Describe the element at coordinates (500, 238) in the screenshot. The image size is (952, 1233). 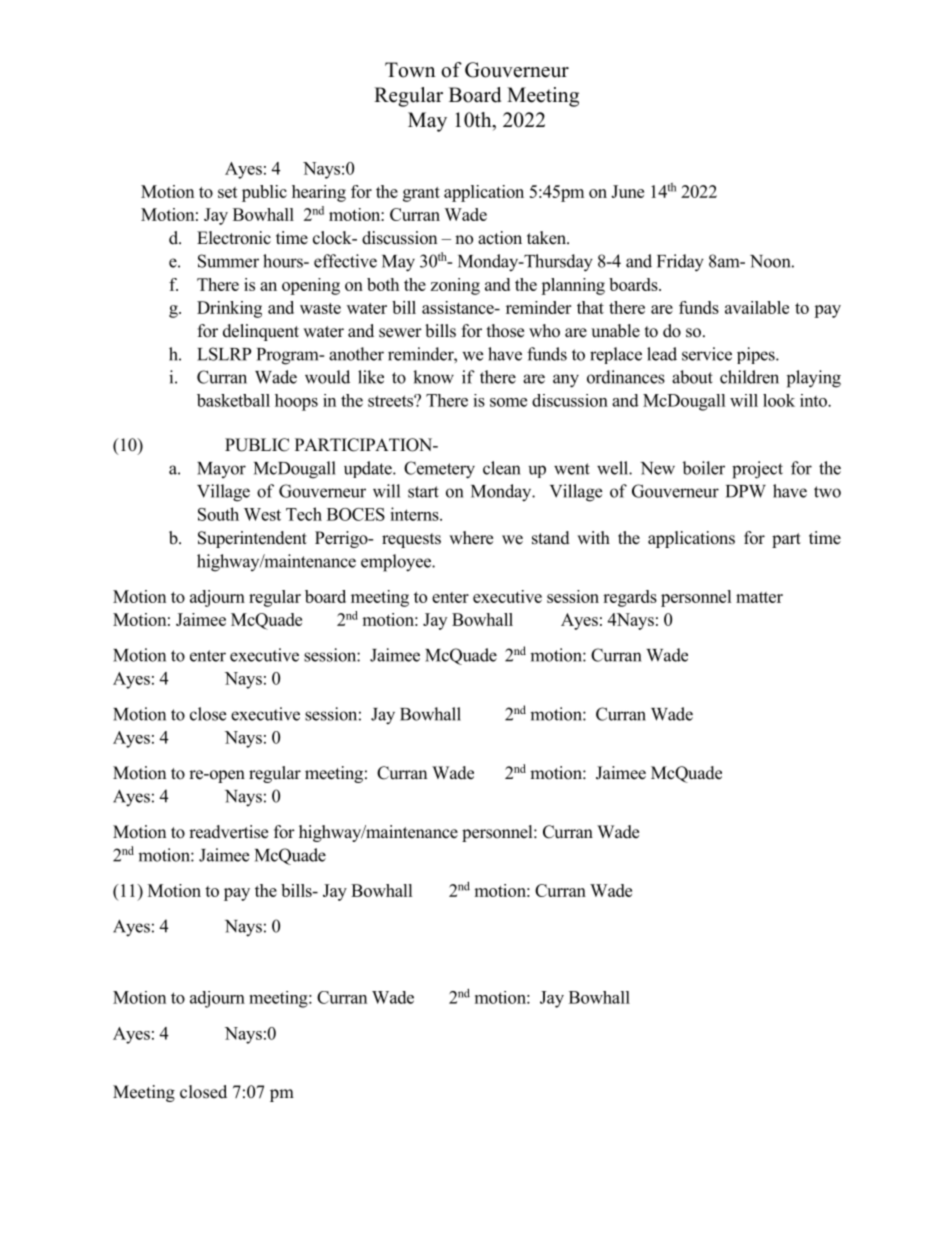
I see `action` at that location.
